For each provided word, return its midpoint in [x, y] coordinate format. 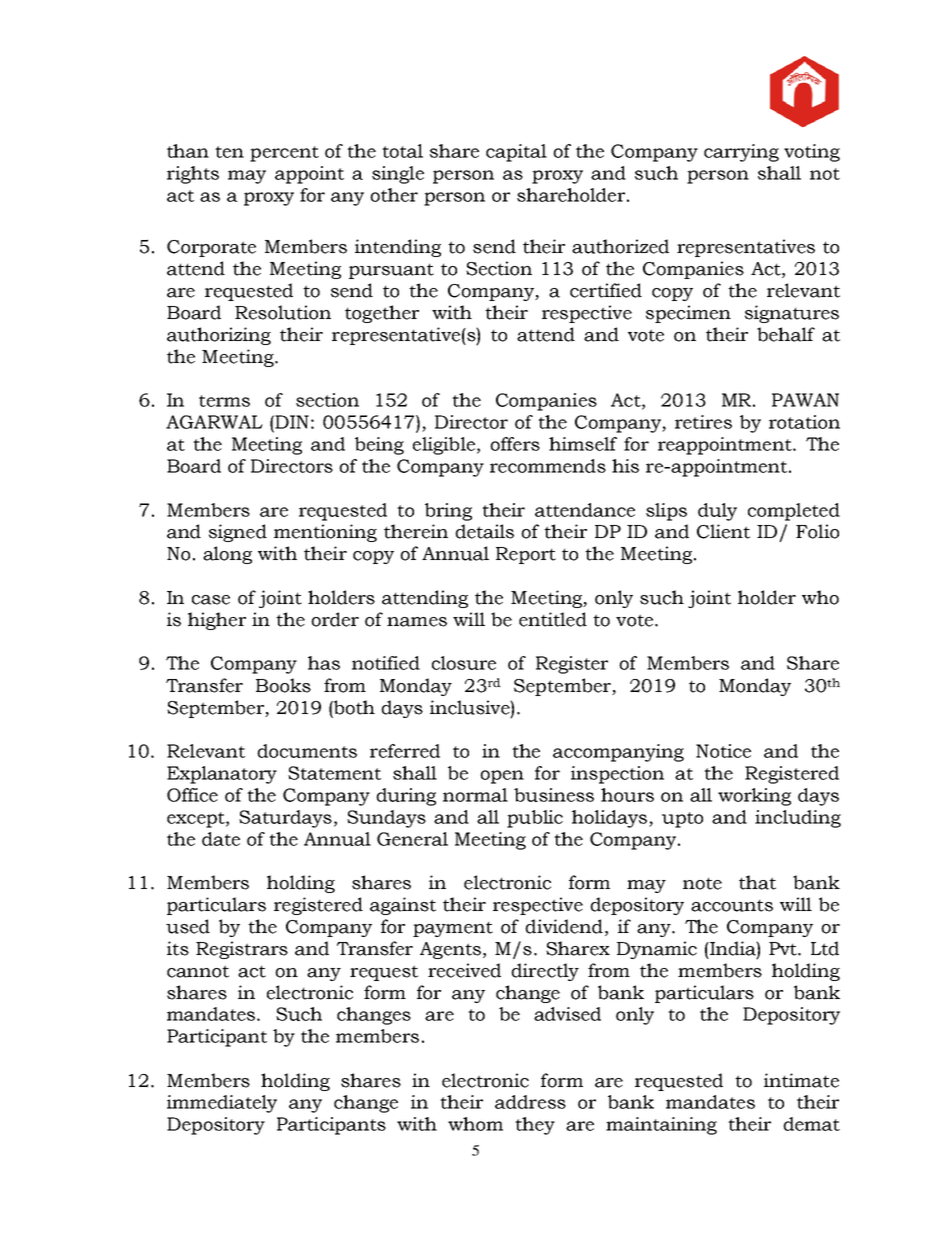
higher [217, 621]
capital [516, 153]
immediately [222, 1104]
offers [515, 444]
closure [464, 663]
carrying [741, 153]
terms [224, 401]
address [530, 1102]
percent [284, 154]
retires [703, 422]
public [535, 819]
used [188, 926]
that [757, 882]
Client [723, 531]
